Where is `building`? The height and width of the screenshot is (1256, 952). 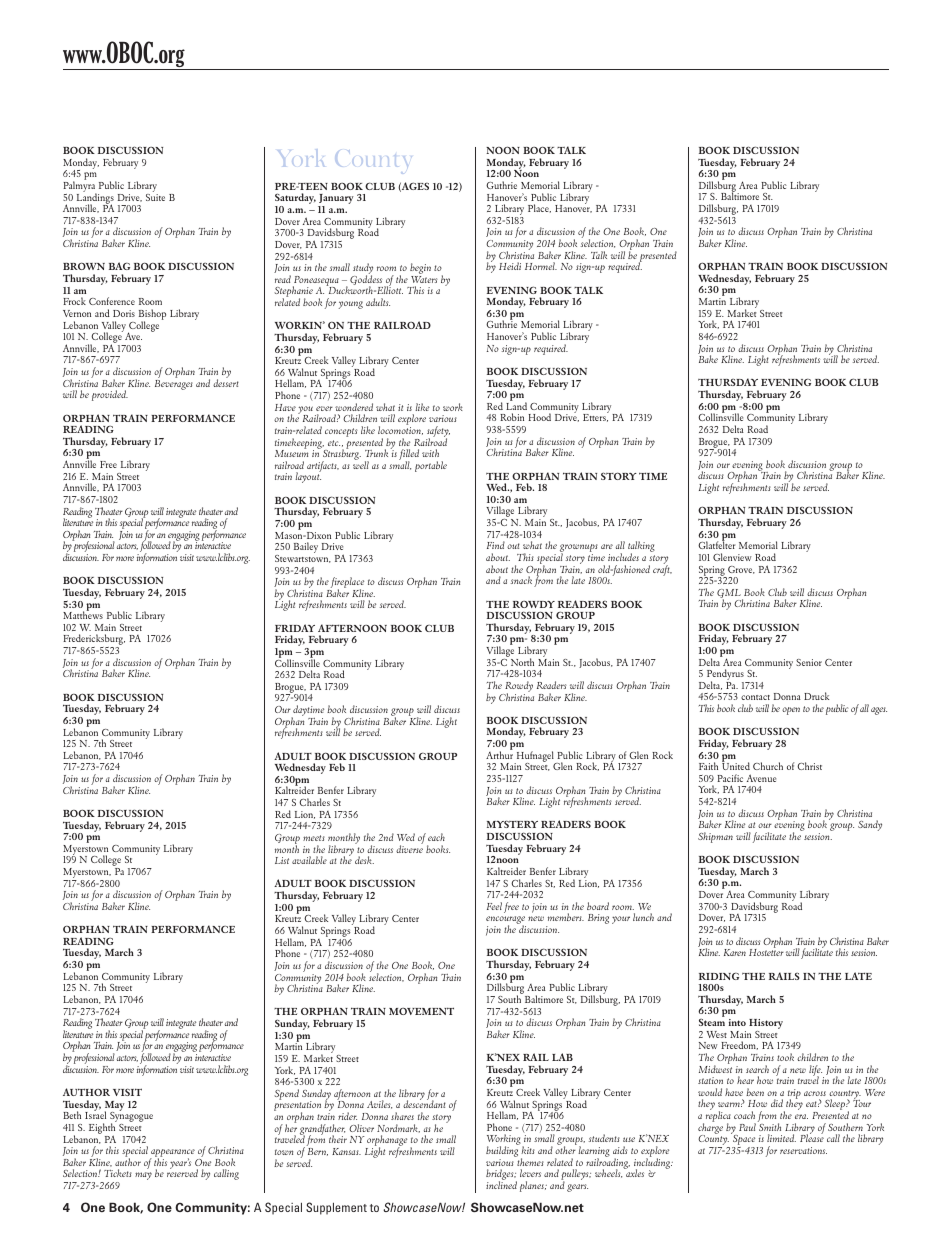
building is located at coordinates (502, 1152).
